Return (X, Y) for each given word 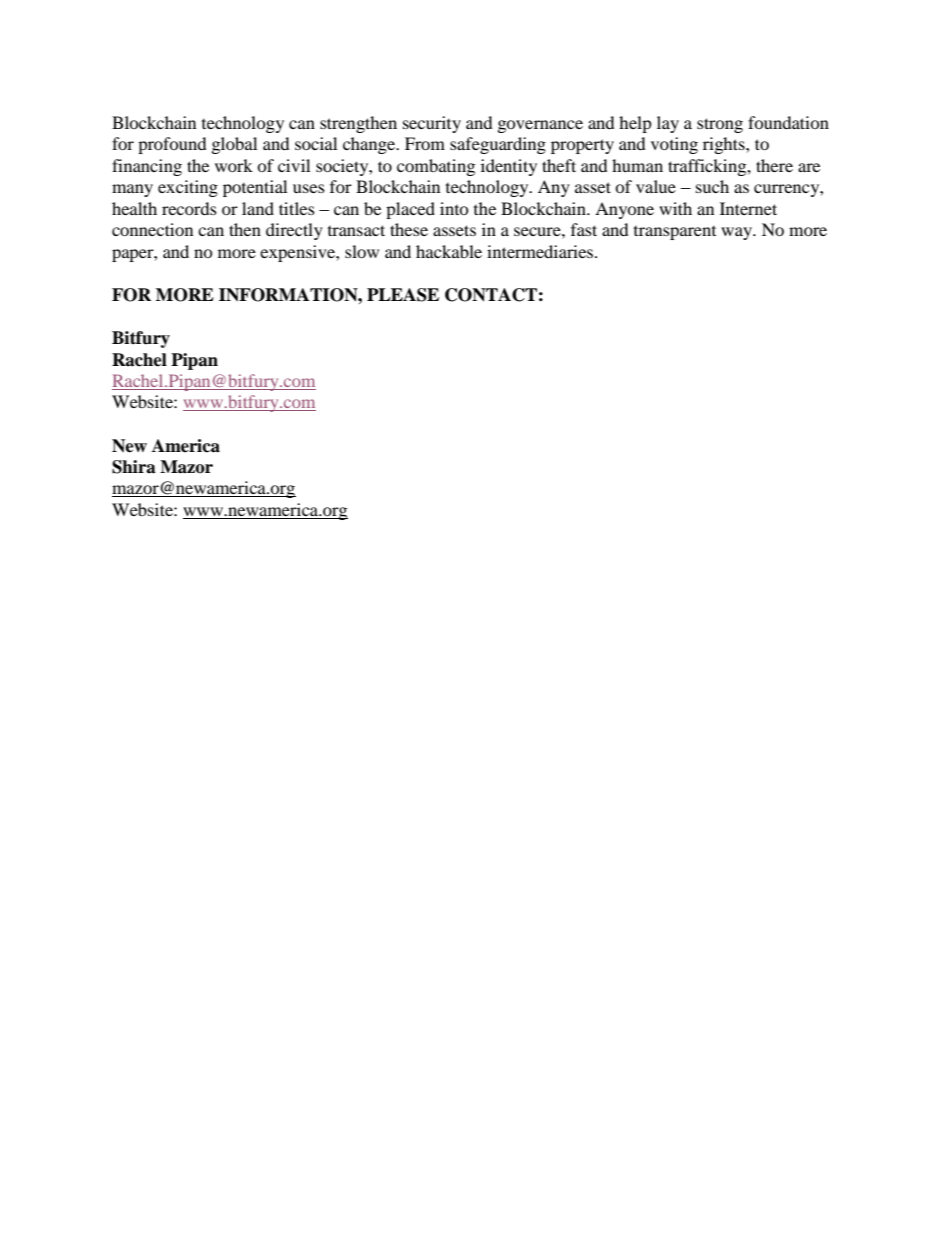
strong (720, 125)
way (738, 233)
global (234, 145)
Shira (134, 467)
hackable (449, 251)
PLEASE (403, 295)
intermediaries (541, 251)
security (432, 124)
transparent (675, 233)
